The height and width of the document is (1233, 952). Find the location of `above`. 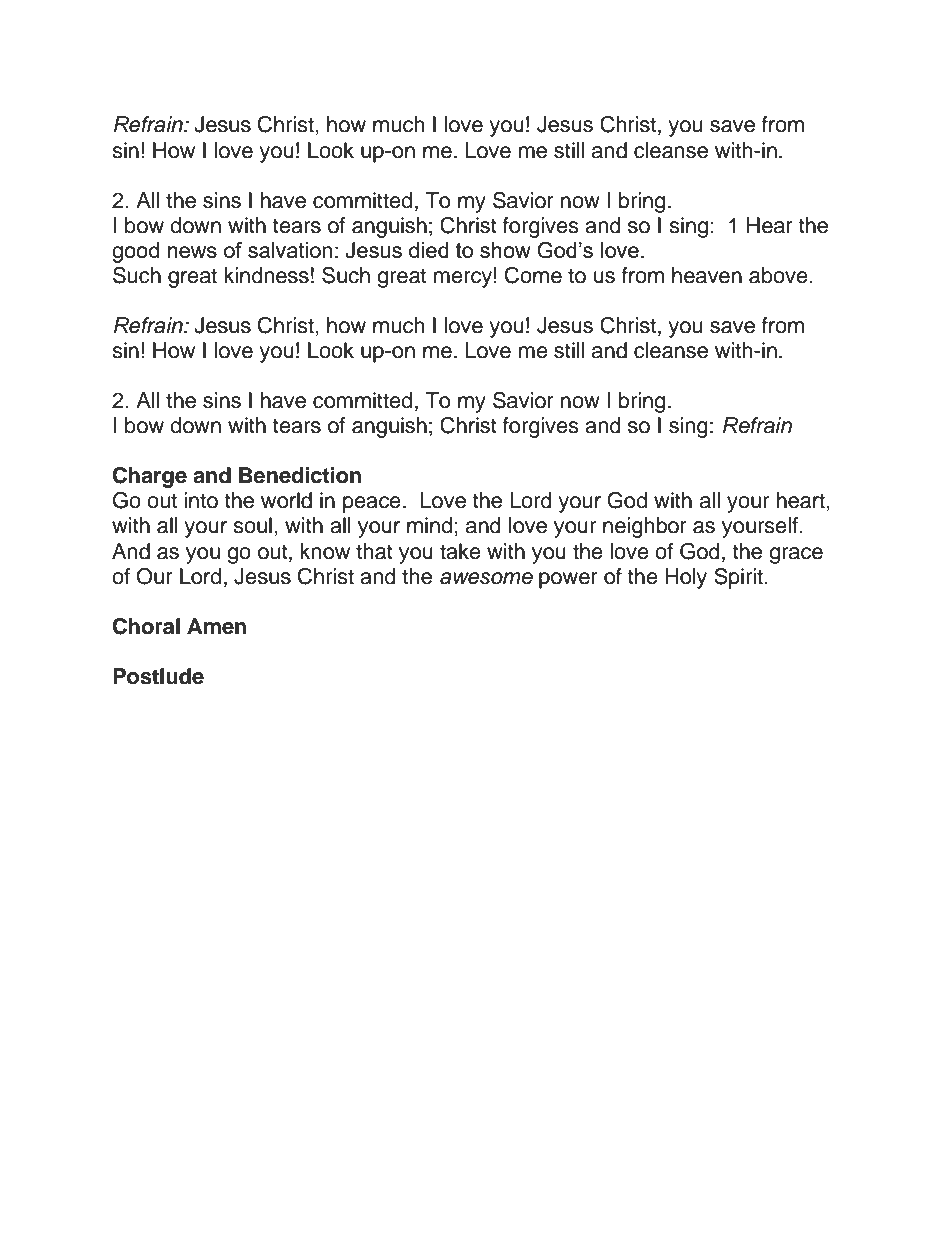

above is located at coordinates (779, 275).
